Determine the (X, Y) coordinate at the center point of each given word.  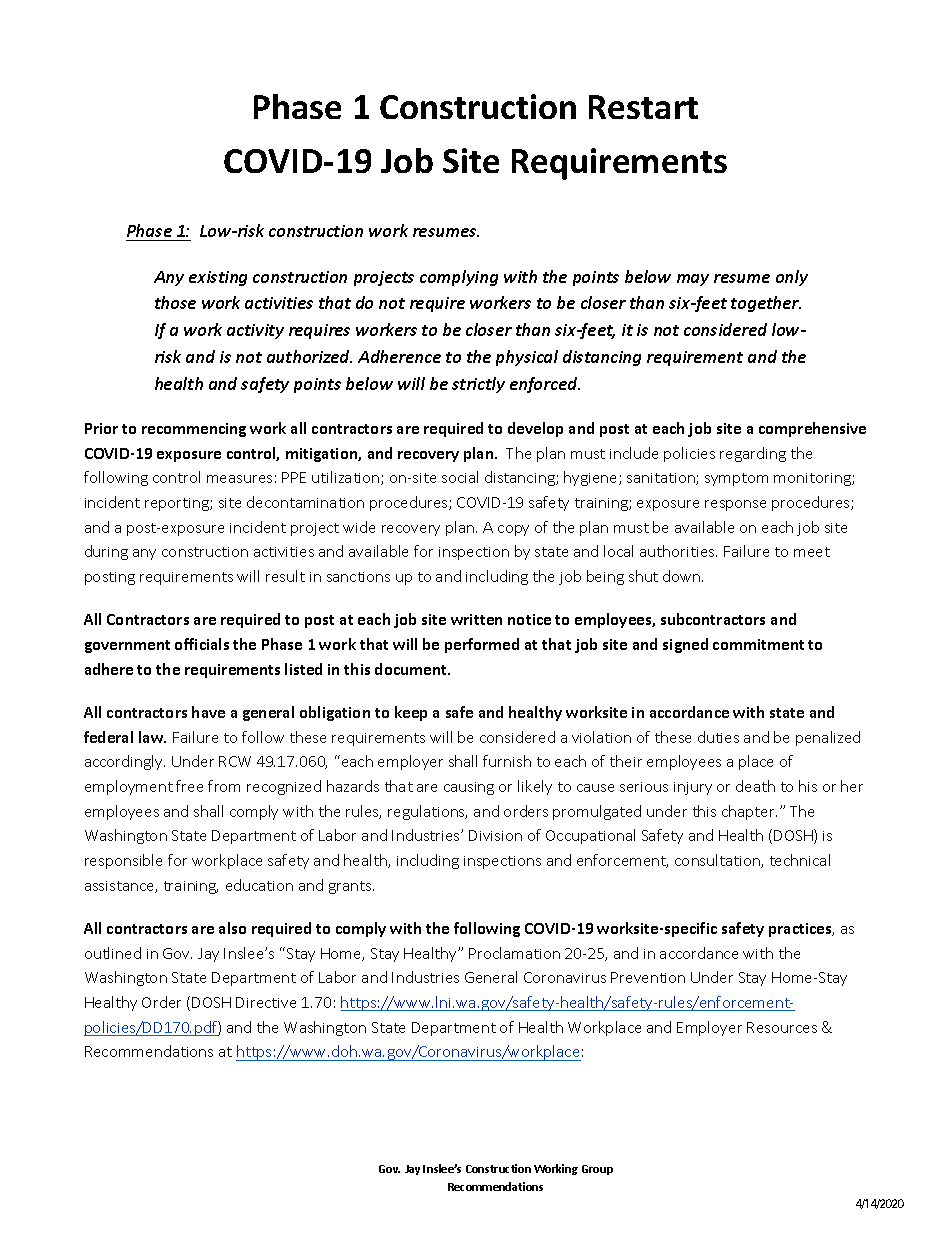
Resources (782, 1027)
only (792, 278)
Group (597, 1170)
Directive (266, 1002)
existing (218, 278)
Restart (643, 107)
